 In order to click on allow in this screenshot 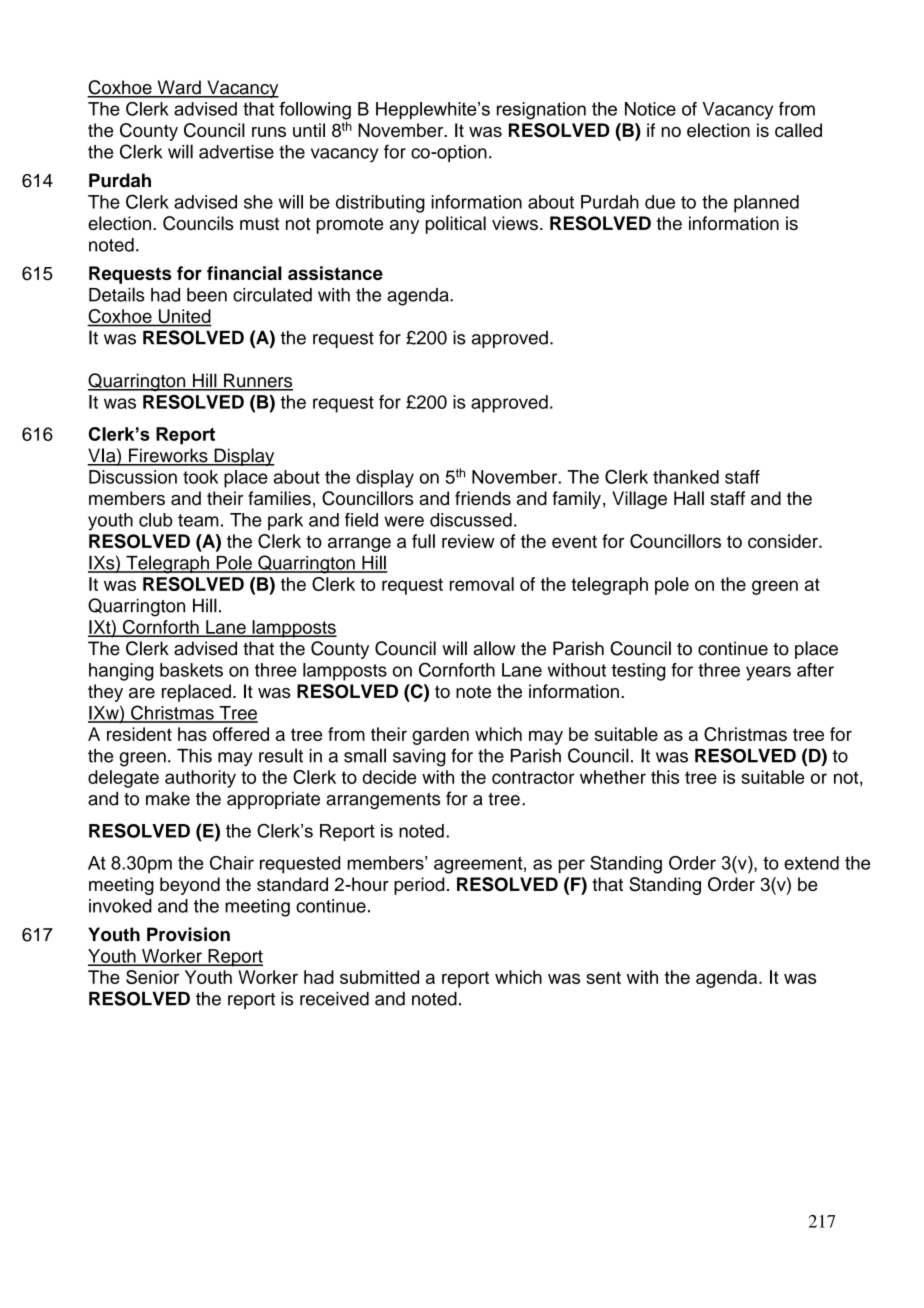, I will do `click(495, 648)`.
